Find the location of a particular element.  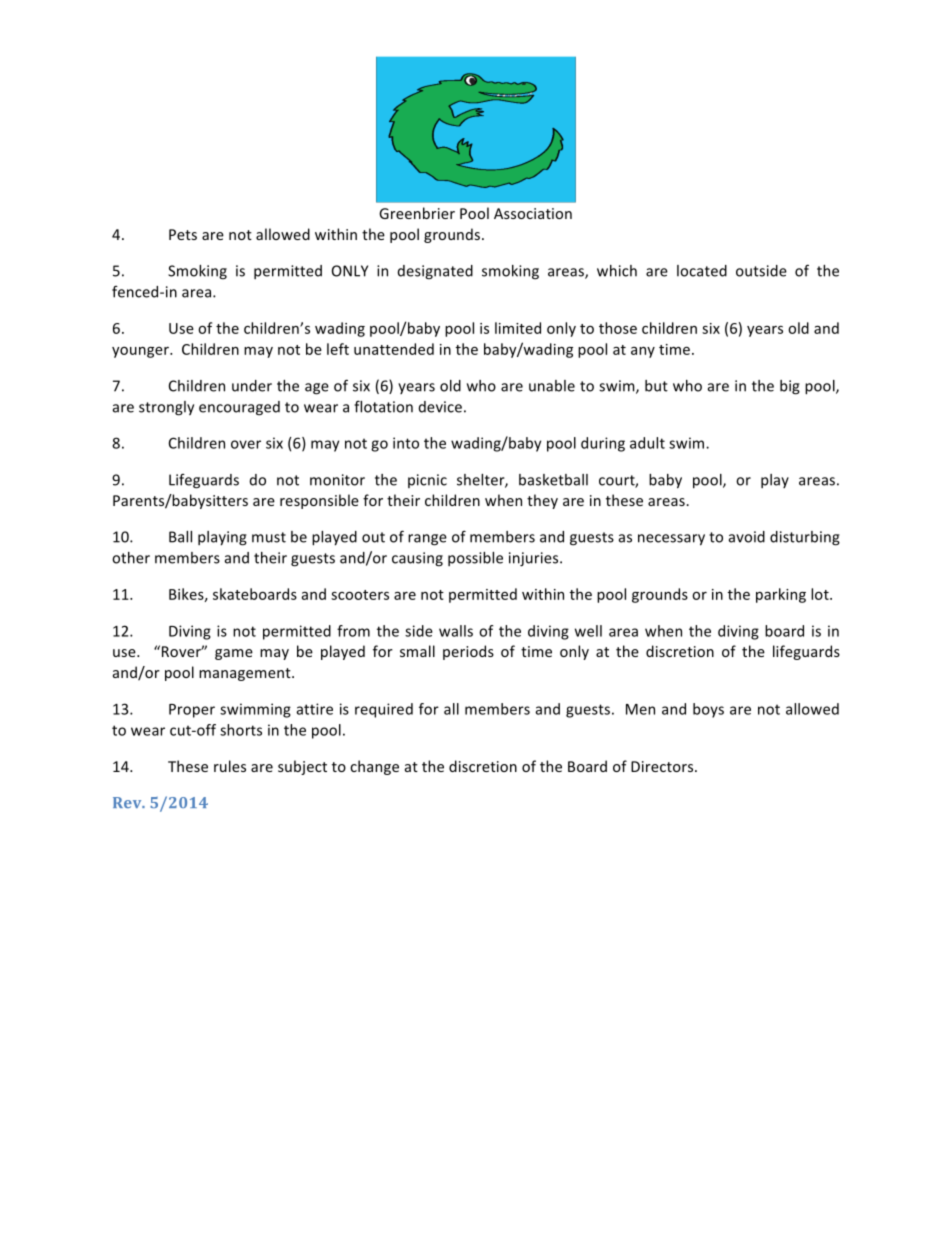

but is located at coordinates (656, 386).
